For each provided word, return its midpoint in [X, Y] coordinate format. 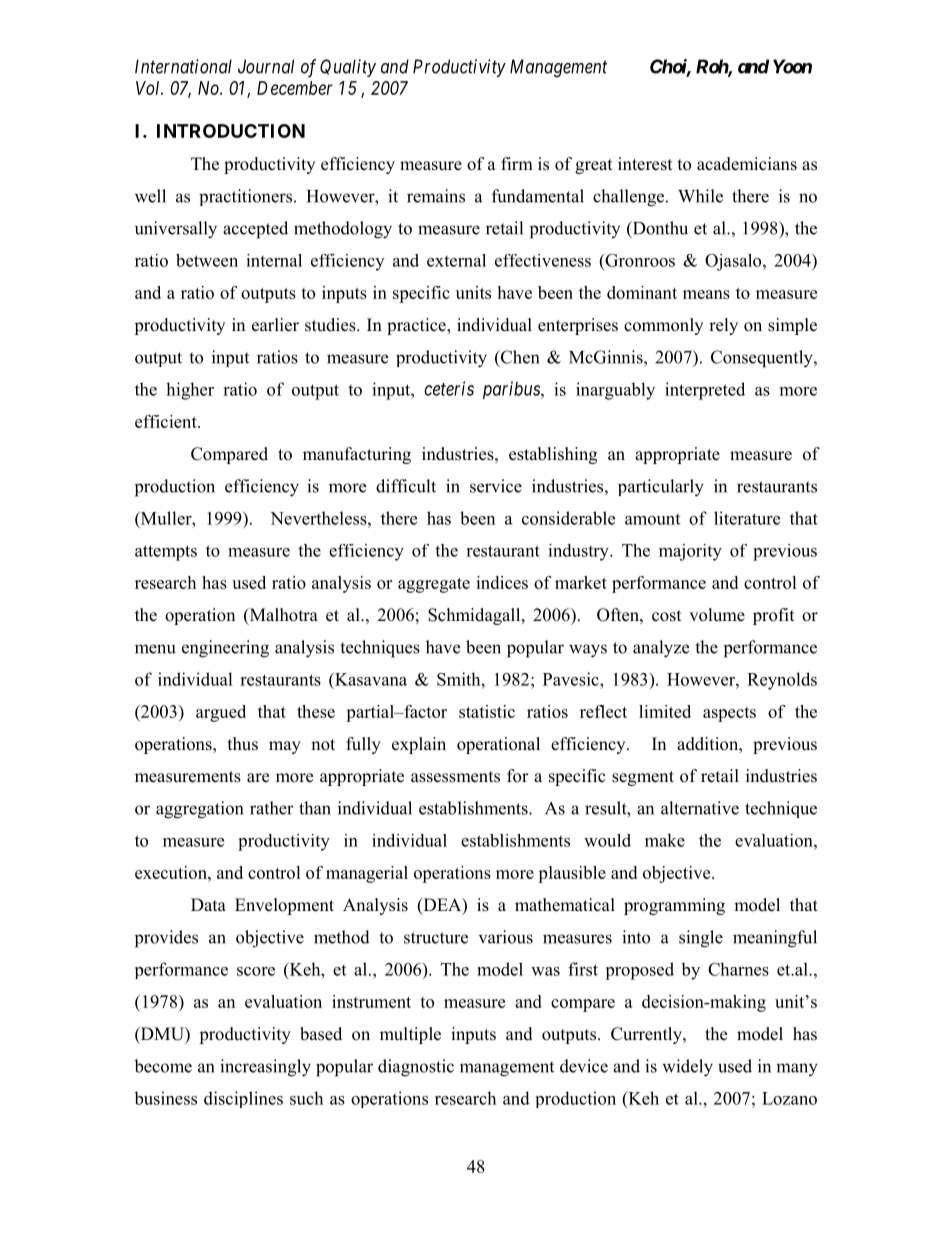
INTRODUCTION [231, 131]
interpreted [705, 391]
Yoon [792, 66]
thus [243, 744]
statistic [487, 711]
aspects [729, 714]
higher [190, 391]
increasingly [265, 1068]
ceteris [449, 388]
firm [517, 163]
